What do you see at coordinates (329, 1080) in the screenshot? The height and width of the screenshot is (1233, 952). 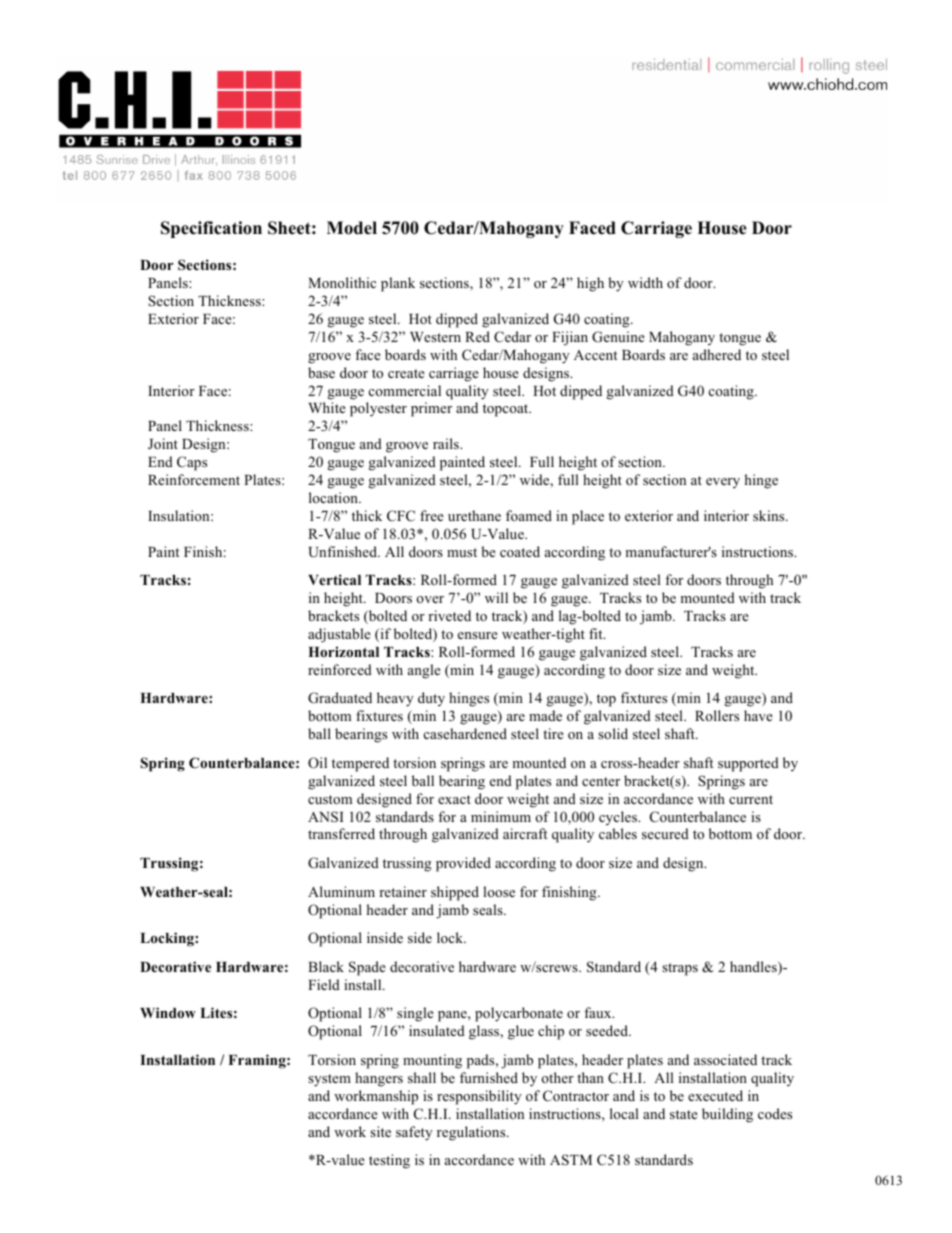 I see `system` at bounding box center [329, 1080].
